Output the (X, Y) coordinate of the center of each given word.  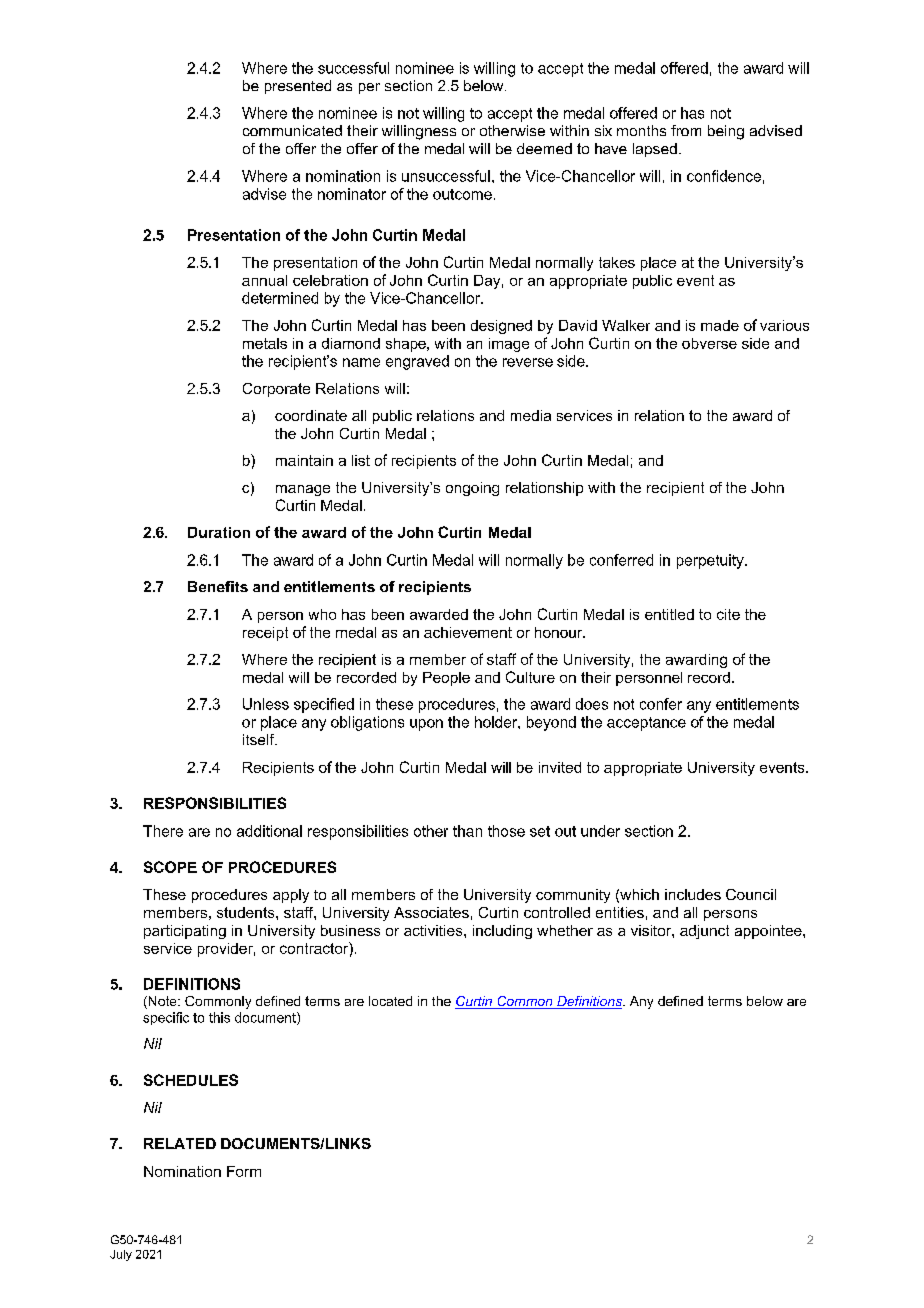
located (390, 1001)
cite (728, 614)
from (686, 130)
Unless (266, 704)
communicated (292, 130)
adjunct (704, 932)
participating (185, 932)
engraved (417, 362)
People (446, 679)
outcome (462, 194)
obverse (709, 343)
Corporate (276, 390)
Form (244, 1171)
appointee (769, 932)
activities (434, 930)
